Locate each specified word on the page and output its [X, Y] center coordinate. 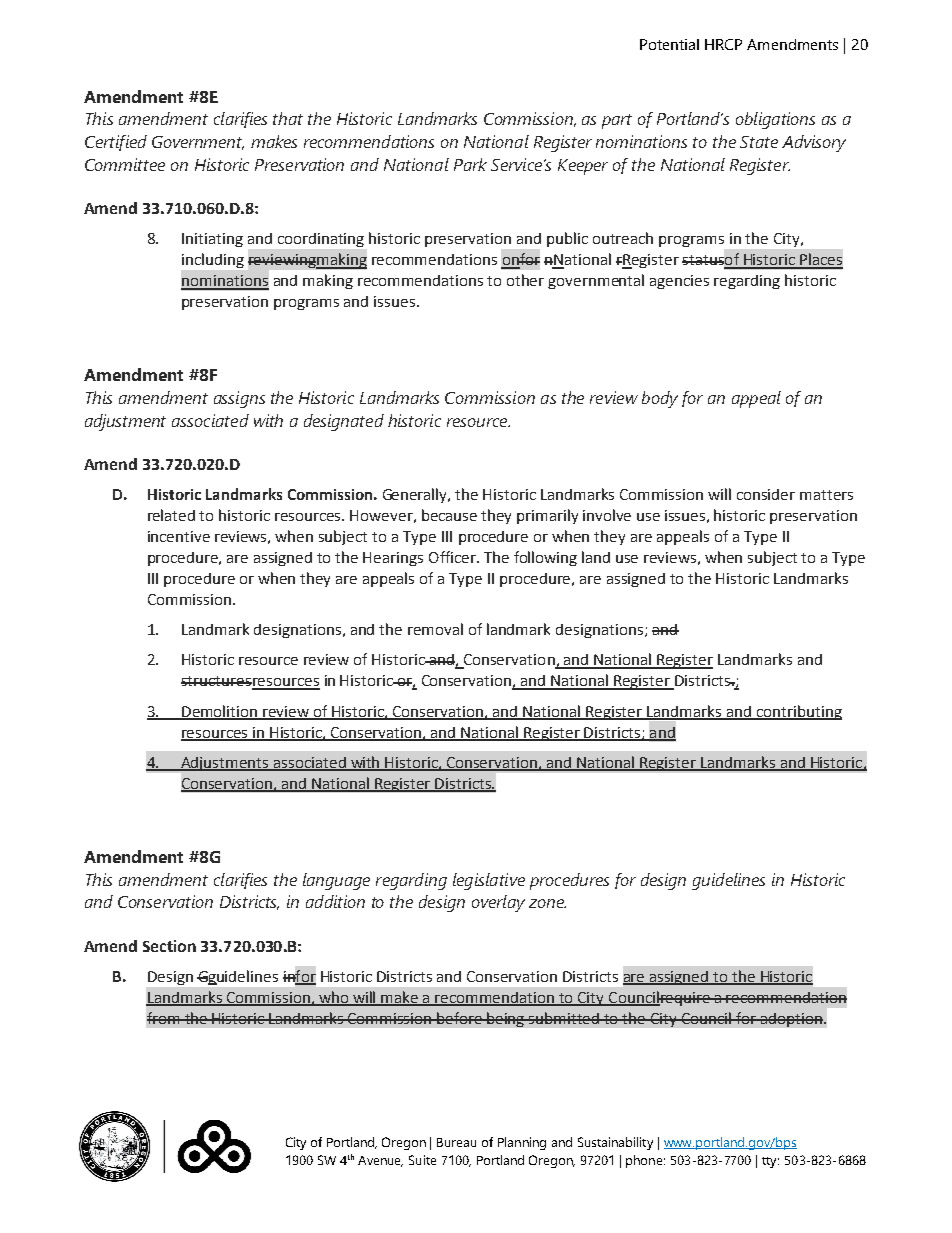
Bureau [456, 1142]
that [288, 118]
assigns [239, 399]
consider [766, 494]
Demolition [220, 712]
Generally [416, 495]
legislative [489, 881]
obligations [775, 120]
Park [470, 164]
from [164, 1018]
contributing [798, 712]
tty [770, 1162]
